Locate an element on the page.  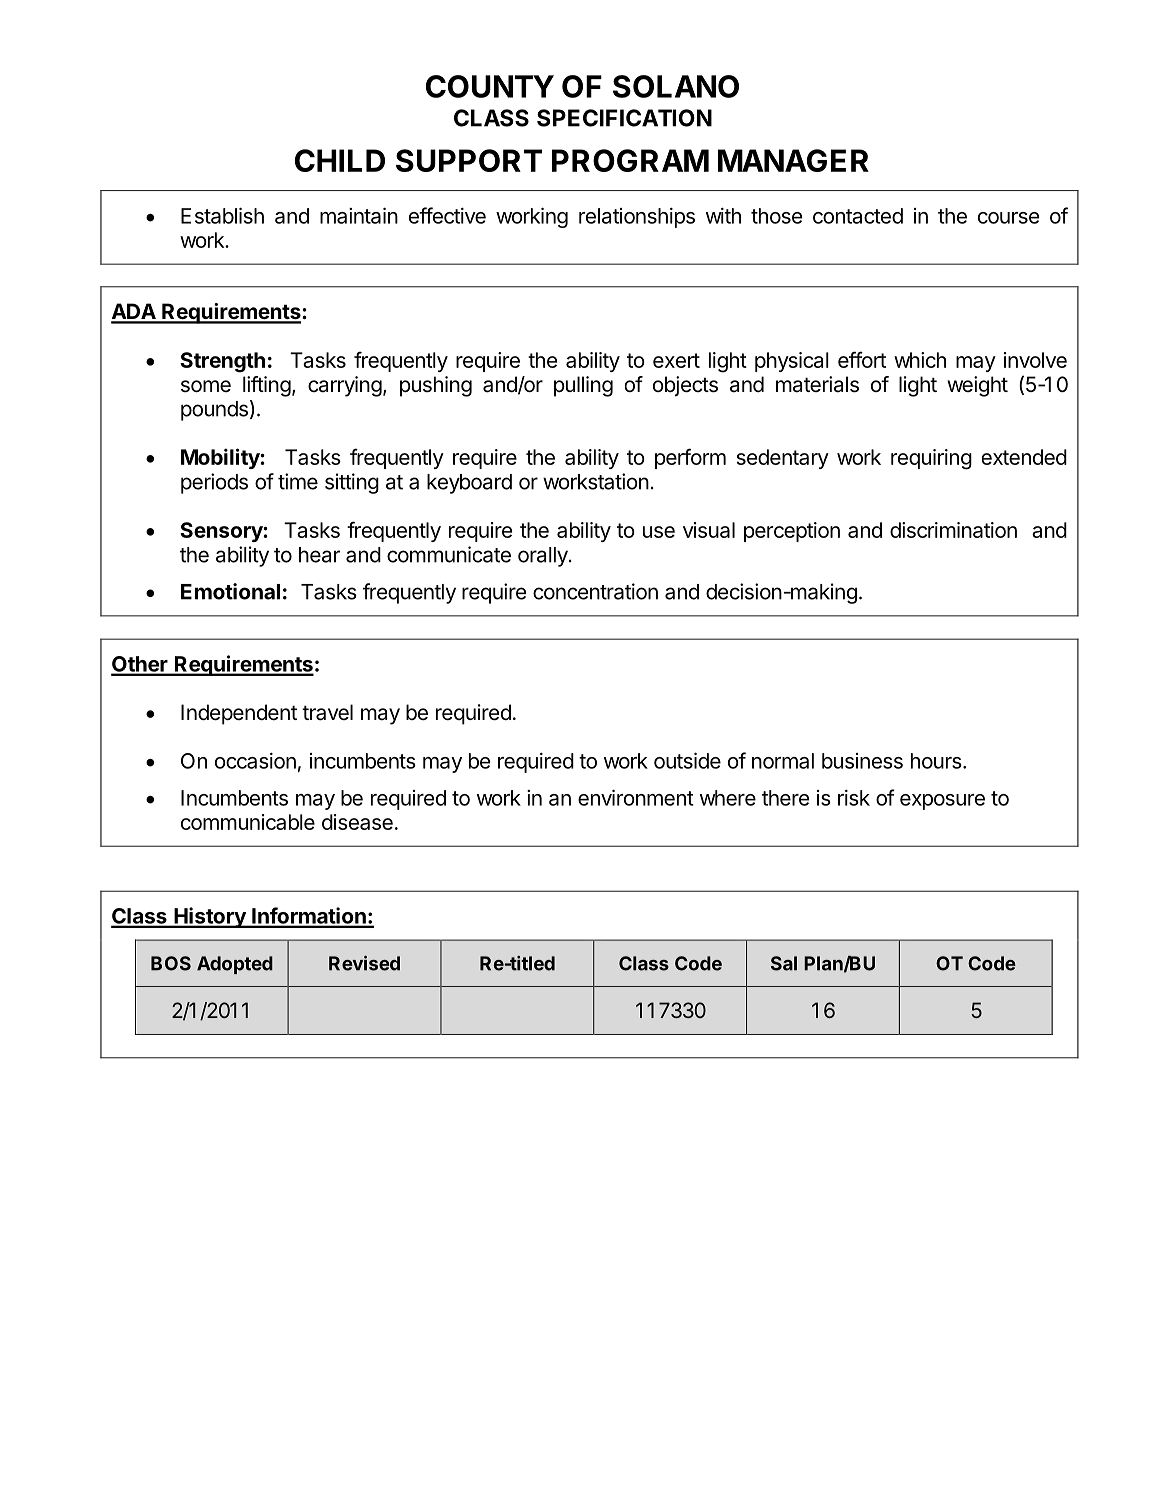
MANAGER is located at coordinates (793, 160).
